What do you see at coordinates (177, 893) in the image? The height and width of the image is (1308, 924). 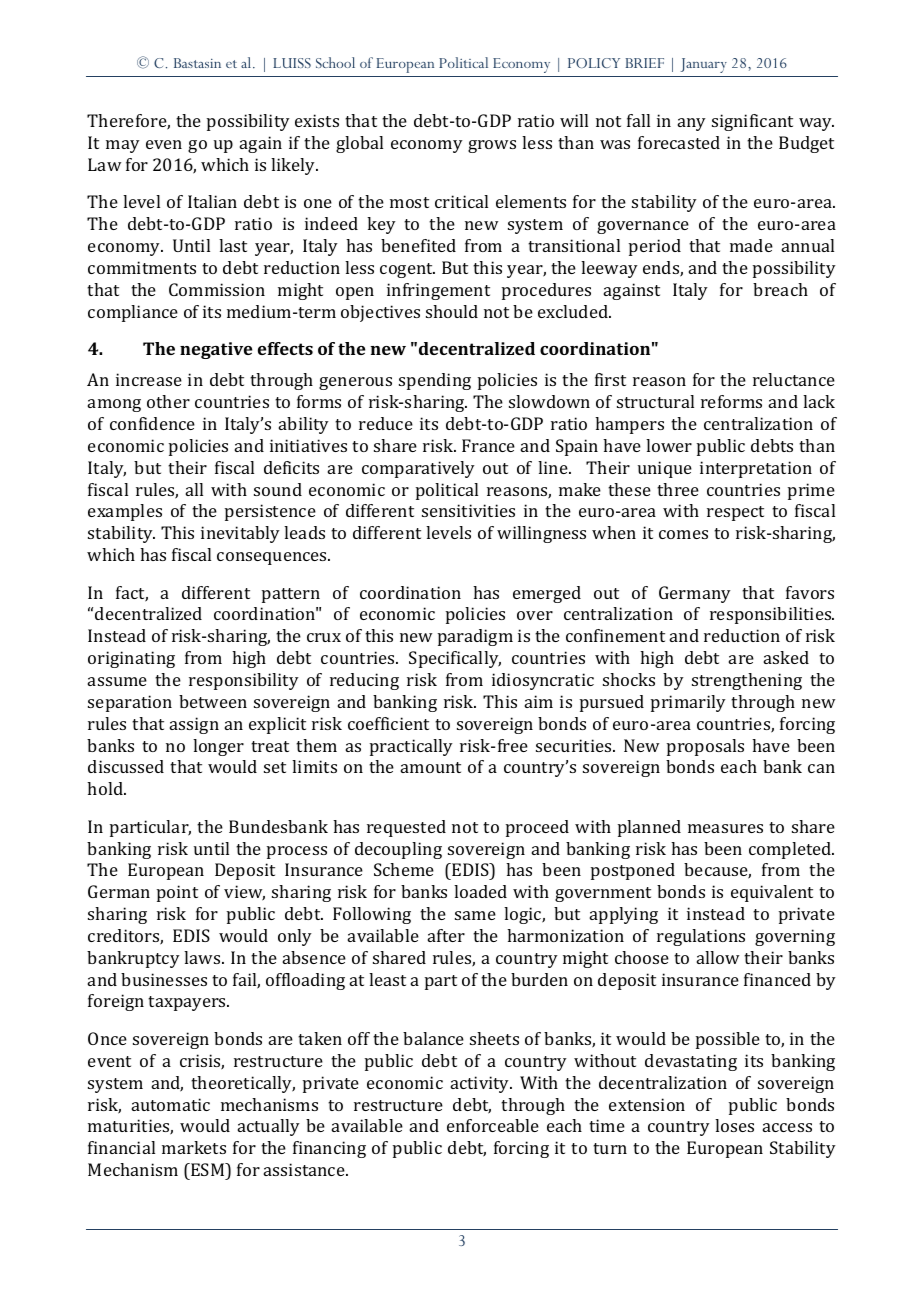 I see `point` at bounding box center [177, 893].
